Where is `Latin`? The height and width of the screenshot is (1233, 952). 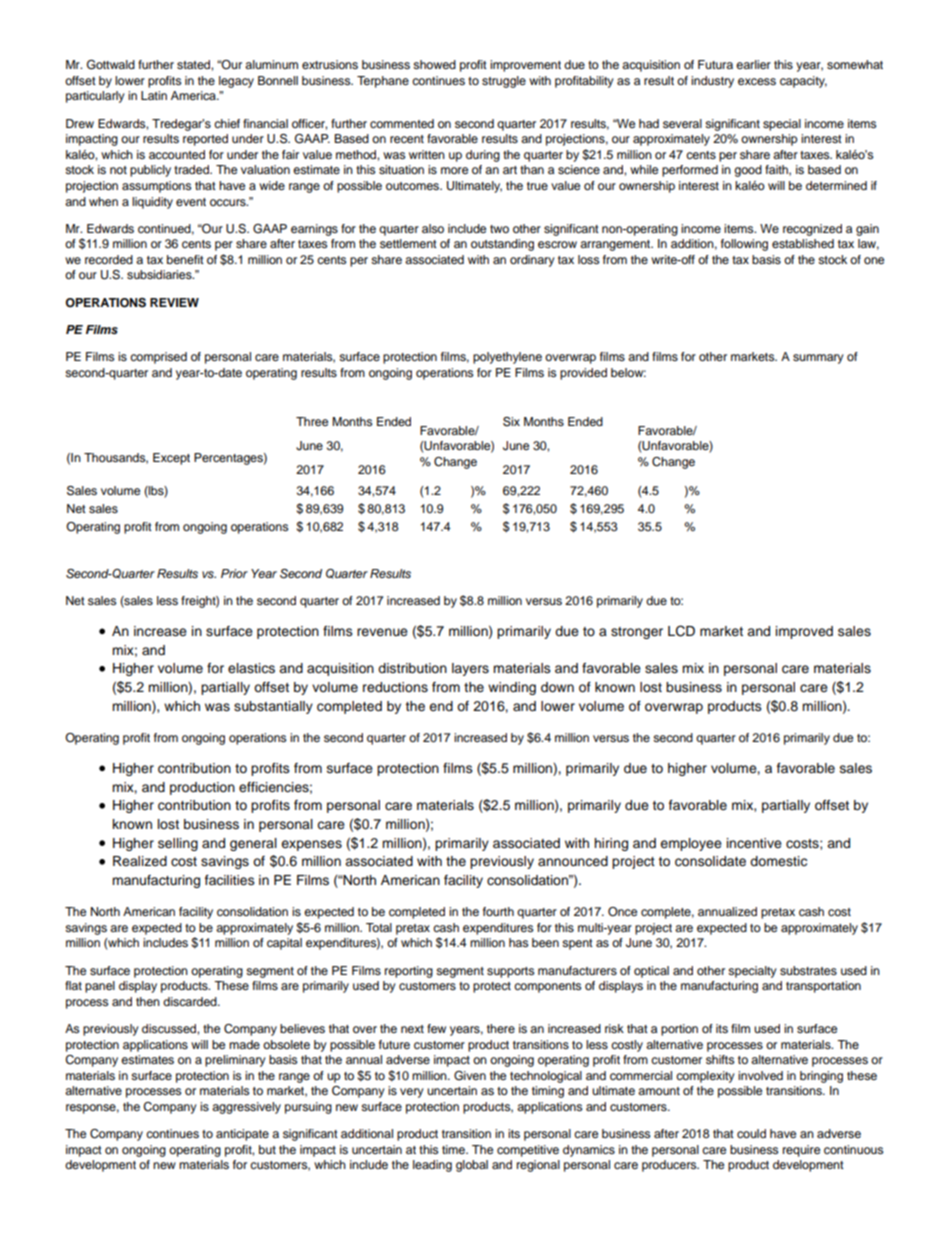 Latin is located at coordinates (154, 95).
